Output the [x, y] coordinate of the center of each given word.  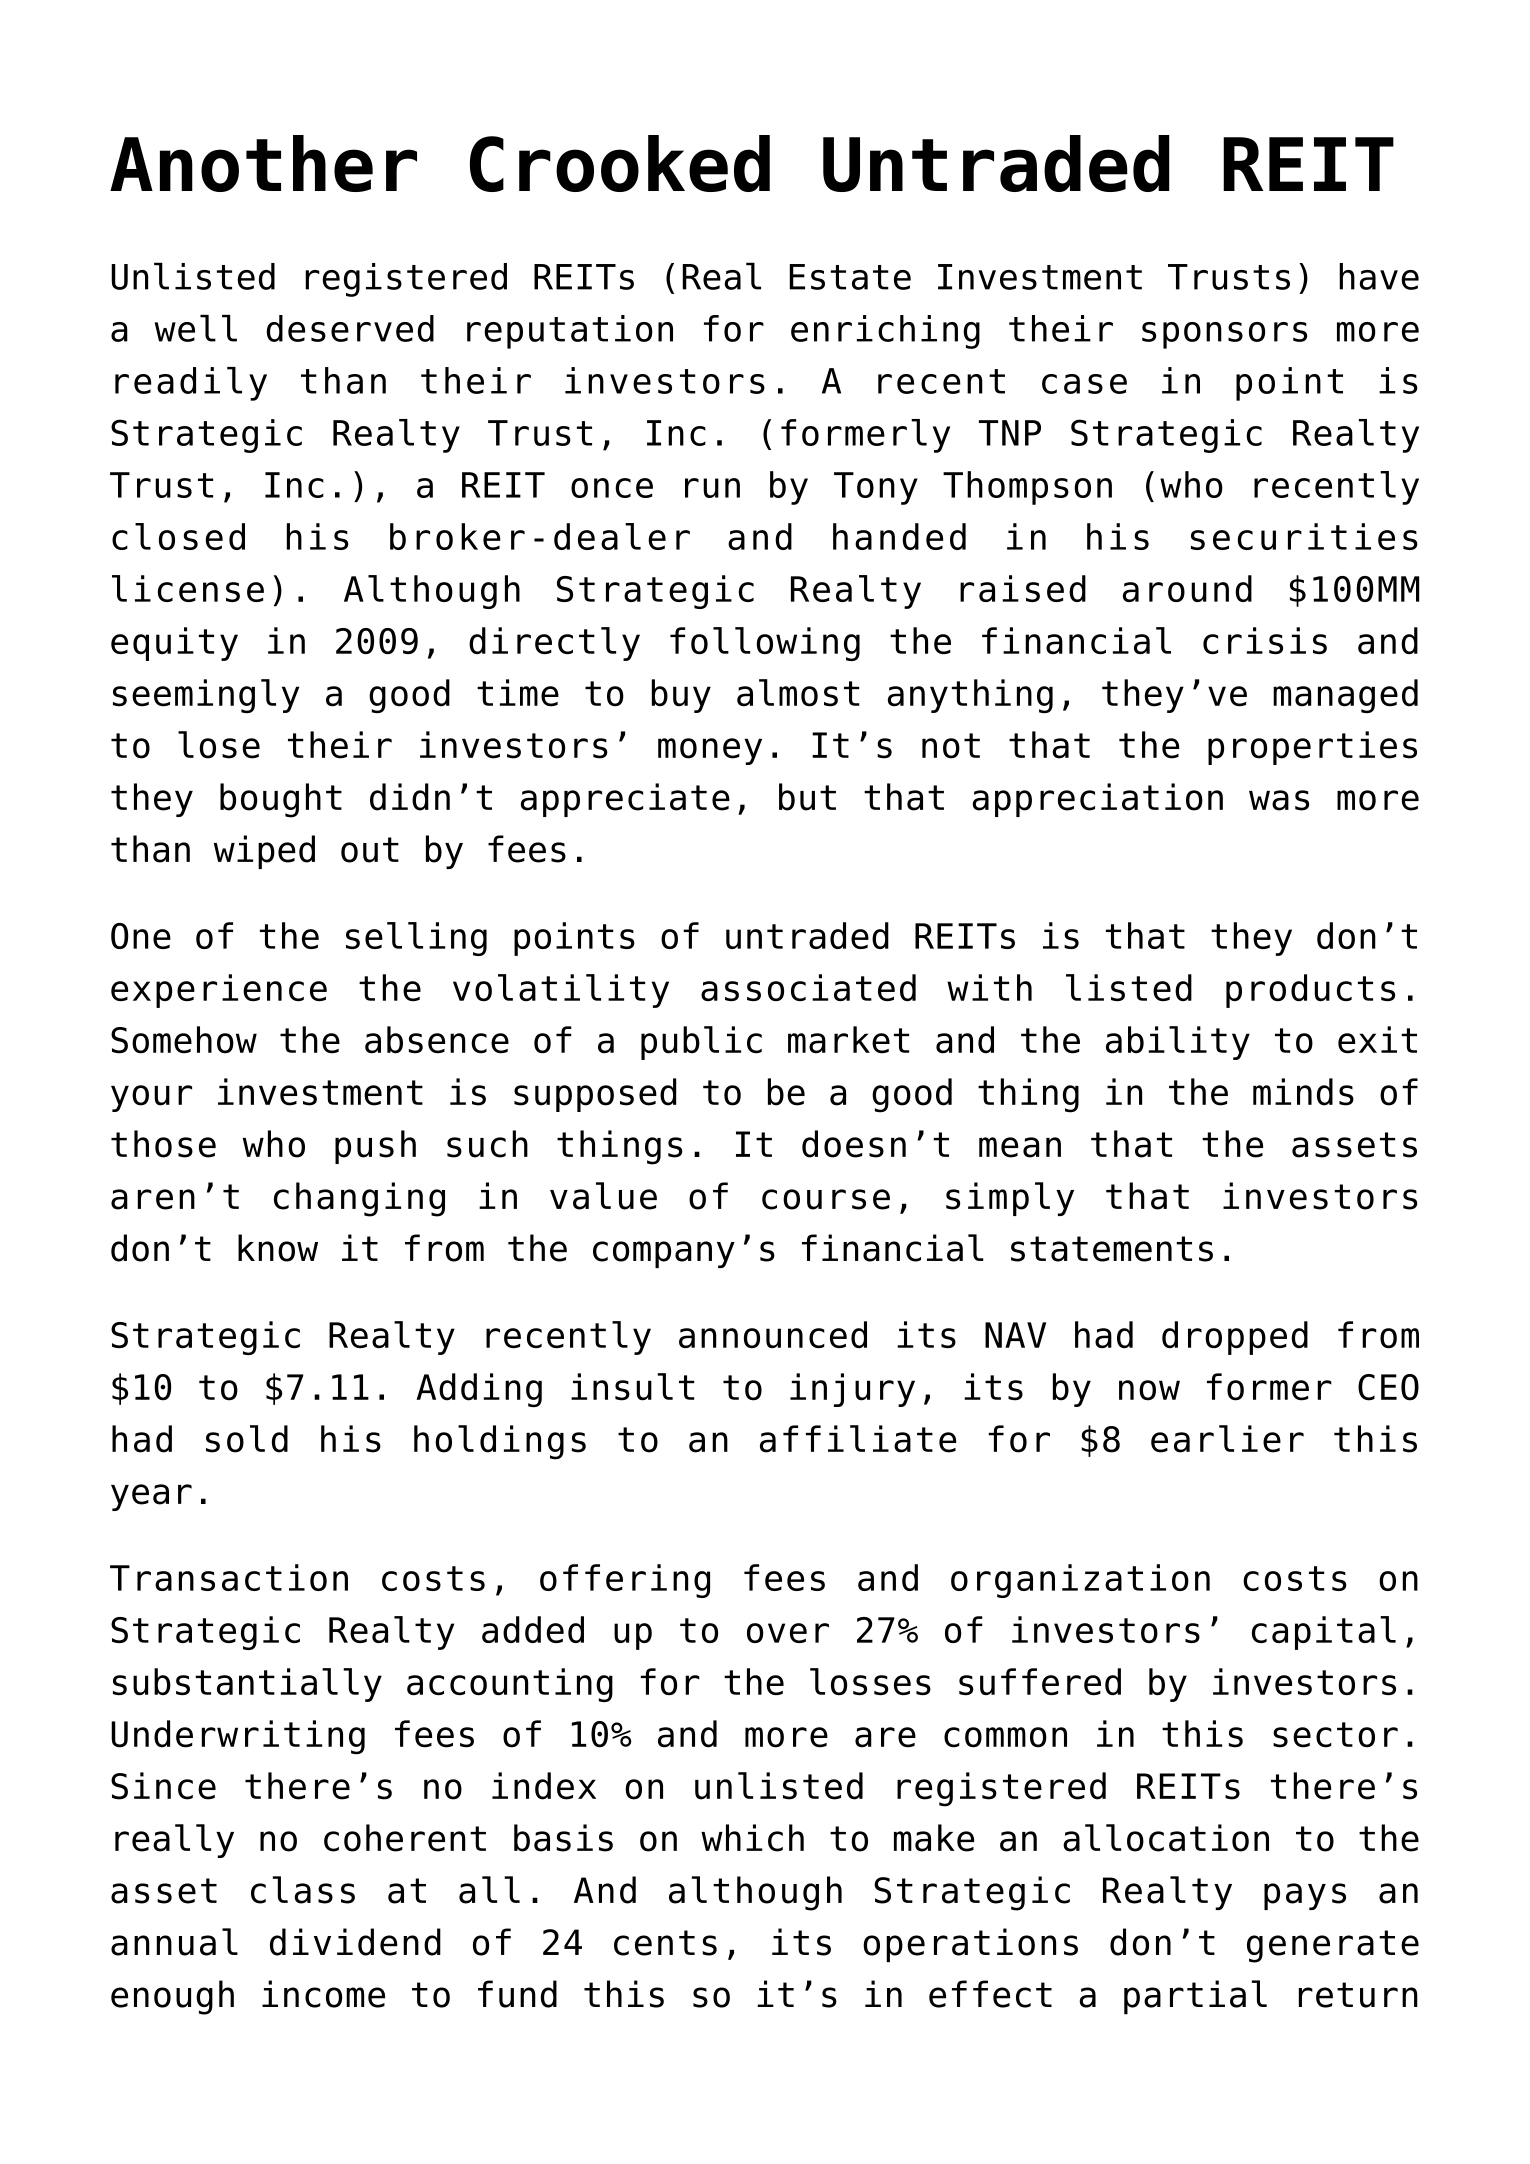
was [1279, 800]
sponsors [1224, 335]
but [807, 797]
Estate [850, 277]
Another [263, 163]
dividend [355, 1942]
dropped [1235, 1338]
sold [247, 1439]
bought [281, 800]
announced [773, 1334]
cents [665, 1943]
